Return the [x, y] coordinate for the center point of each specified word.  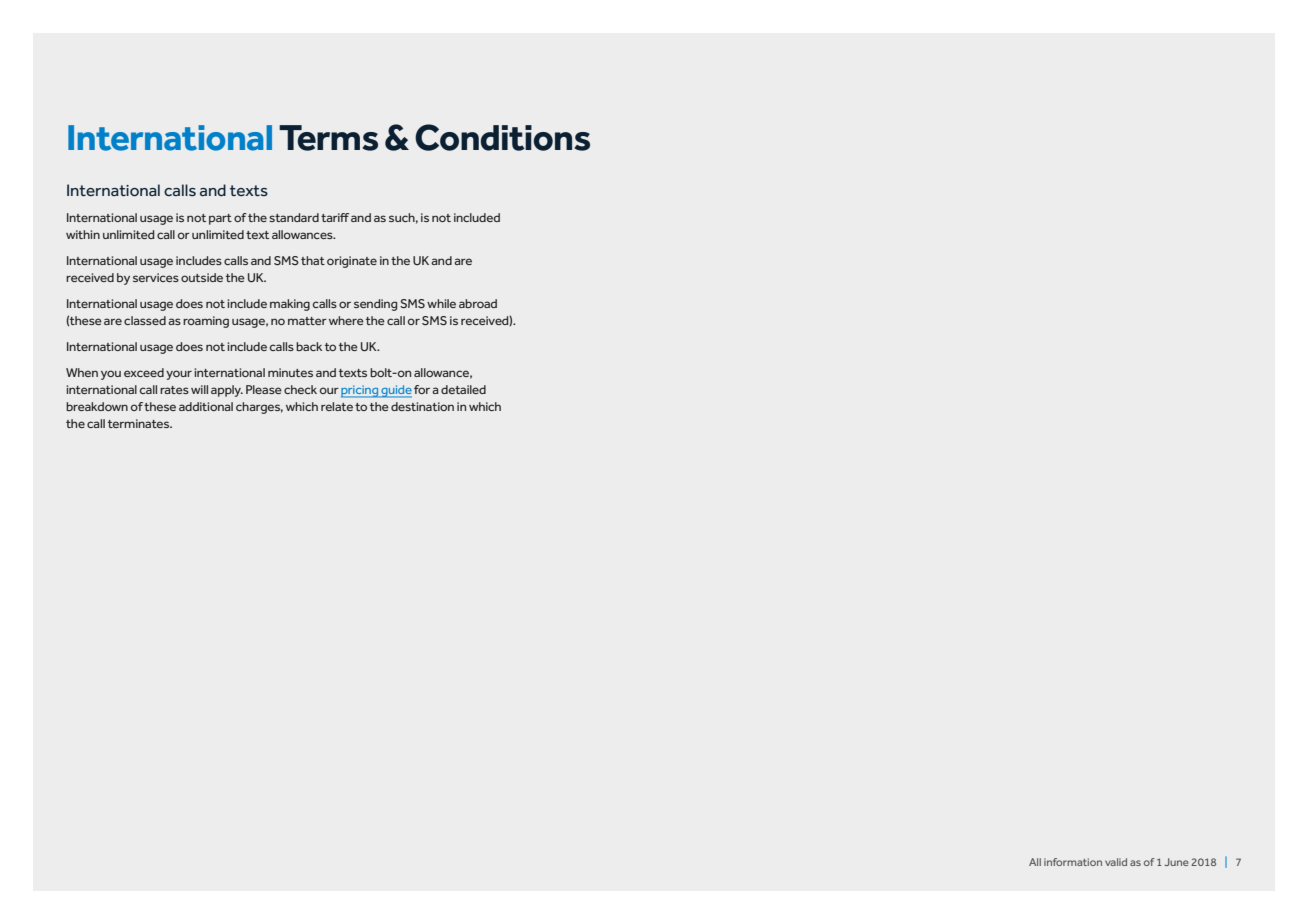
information [1073, 862]
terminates [140, 423]
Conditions [502, 137]
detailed [463, 389]
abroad [478, 303]
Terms [328, 138]
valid [1116, 862]
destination [422, 406]
